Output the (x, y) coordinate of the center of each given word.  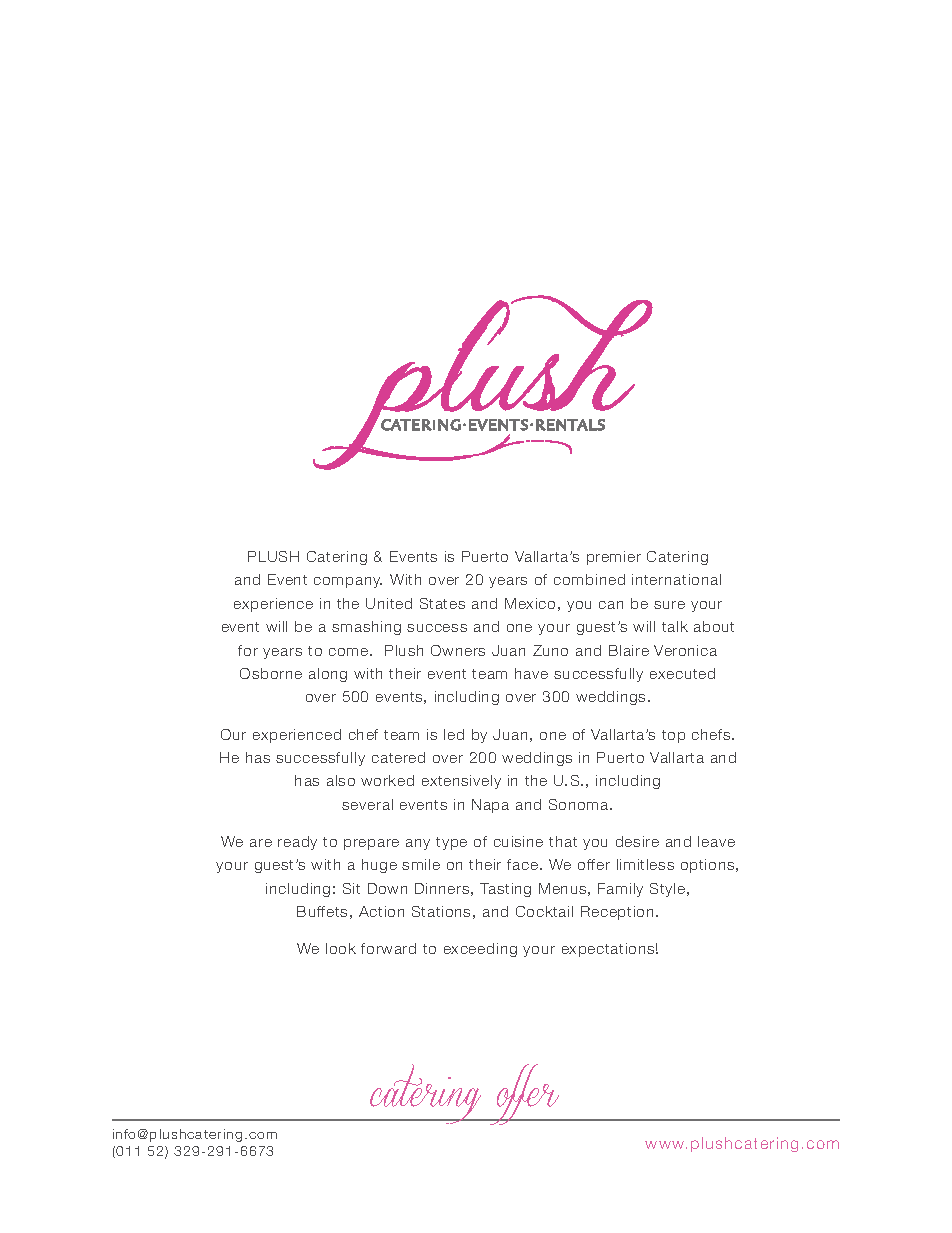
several (367, 804)
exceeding (480, 950)
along (328, 675)
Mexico (530, 603)
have (531, 673)
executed (682, 673)
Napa (490, 806)
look (341, 948)
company (348, 582)
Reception (617, 913)
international (676, 579)
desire (637, 841)
